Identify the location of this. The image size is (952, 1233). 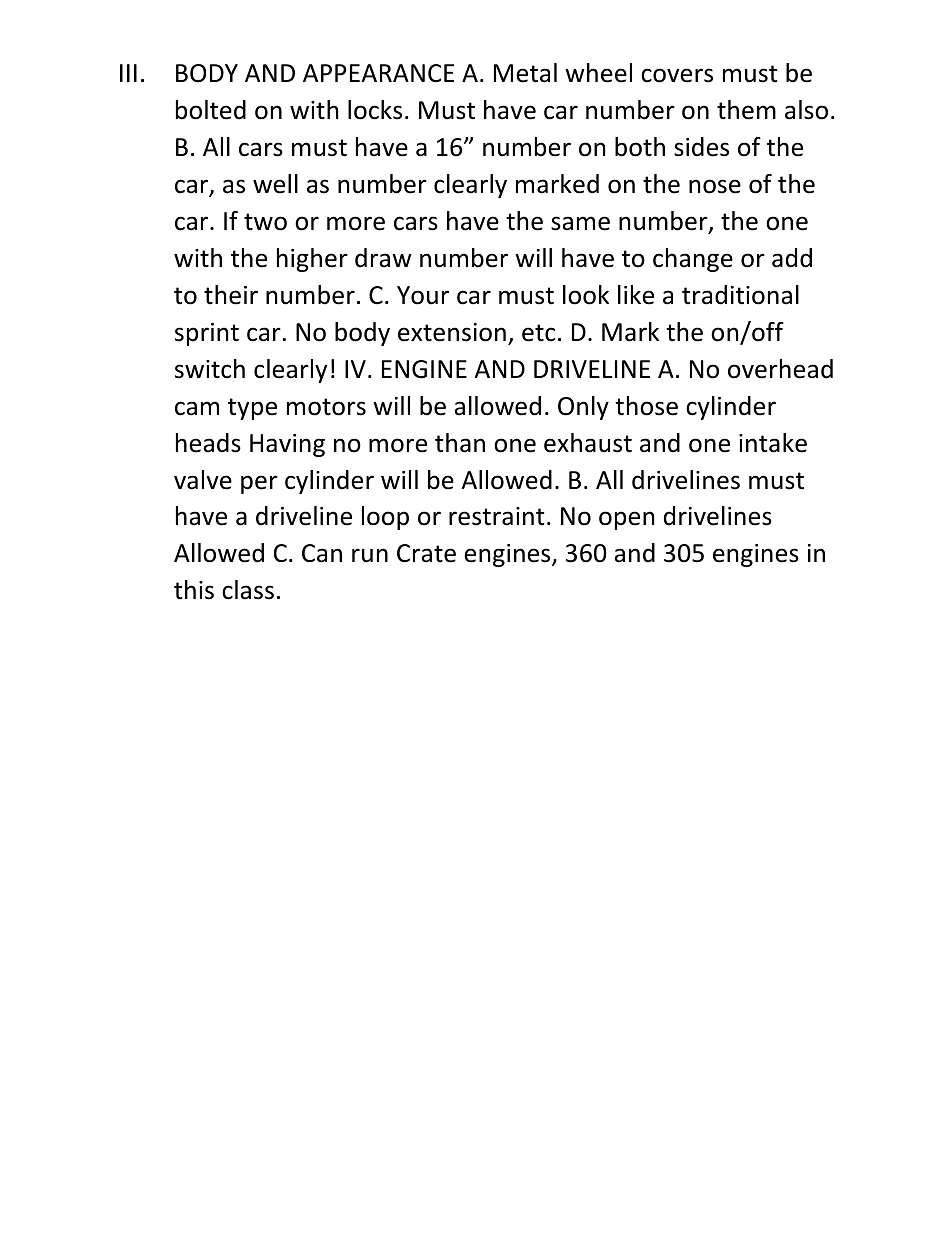
(194, 590).
